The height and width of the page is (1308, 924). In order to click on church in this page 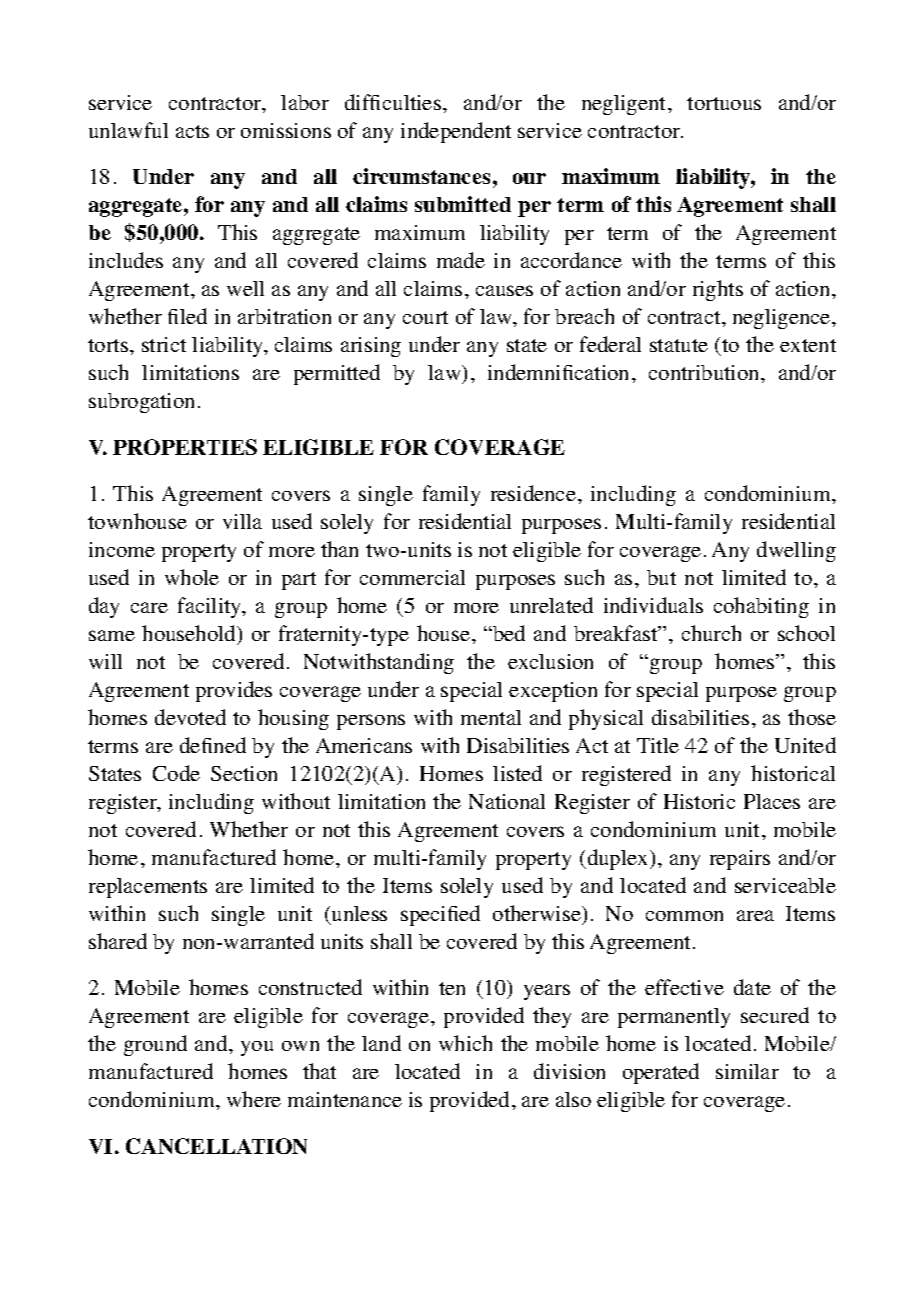, I will do `click(711, 633)`.
